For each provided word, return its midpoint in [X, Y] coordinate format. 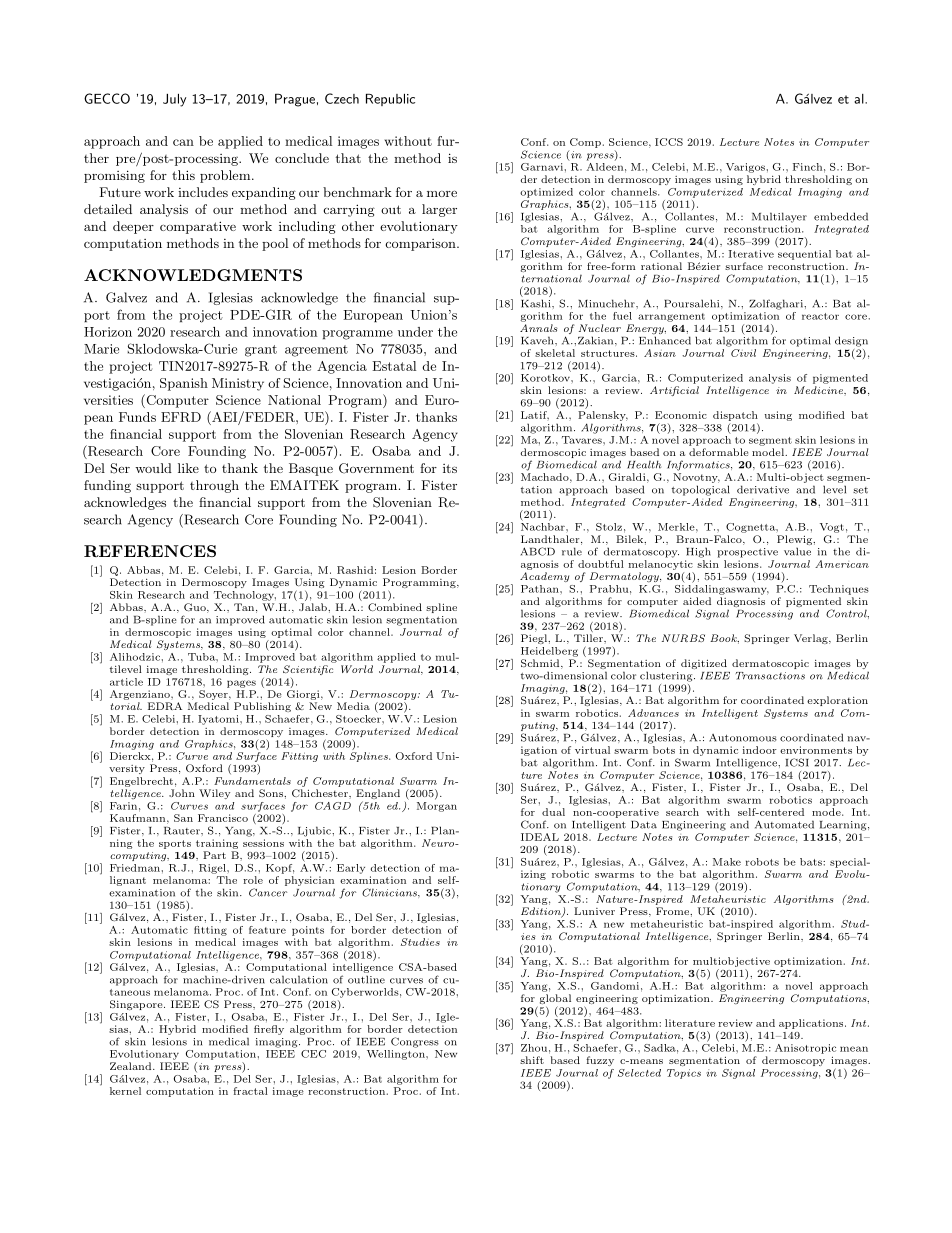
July [174, 100]
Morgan [437, 807]
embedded [841, 216]
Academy [544, 577]
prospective [747, 553]
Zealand [132, 1066]
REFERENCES [150, 551]
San [183, 818]
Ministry [238, 384]
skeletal [555, 353]
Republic [390, 100]
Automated [784, 824]
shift [532, 1060]
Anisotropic [805, 1049]
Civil [743, 353]
